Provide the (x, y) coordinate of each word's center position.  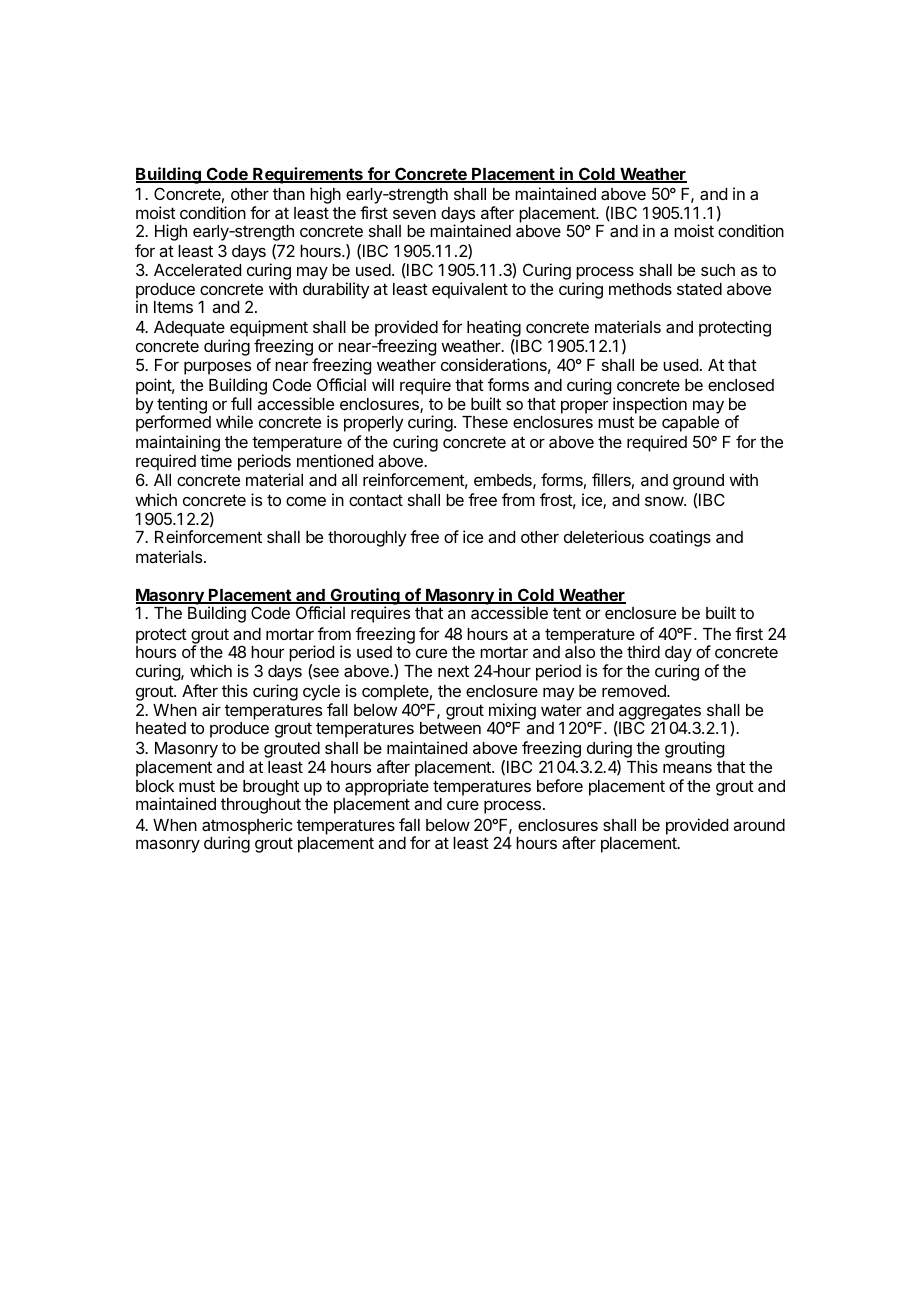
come (306, 501)
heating (494, 330)
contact (376, 500)
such (718, 270)
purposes (217, 368)
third (643, 651)
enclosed (741, 385)
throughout (261, 806)
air (211, 709)
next (453, 671)
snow (665, 501)
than (289, 194)
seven (414, 214)
